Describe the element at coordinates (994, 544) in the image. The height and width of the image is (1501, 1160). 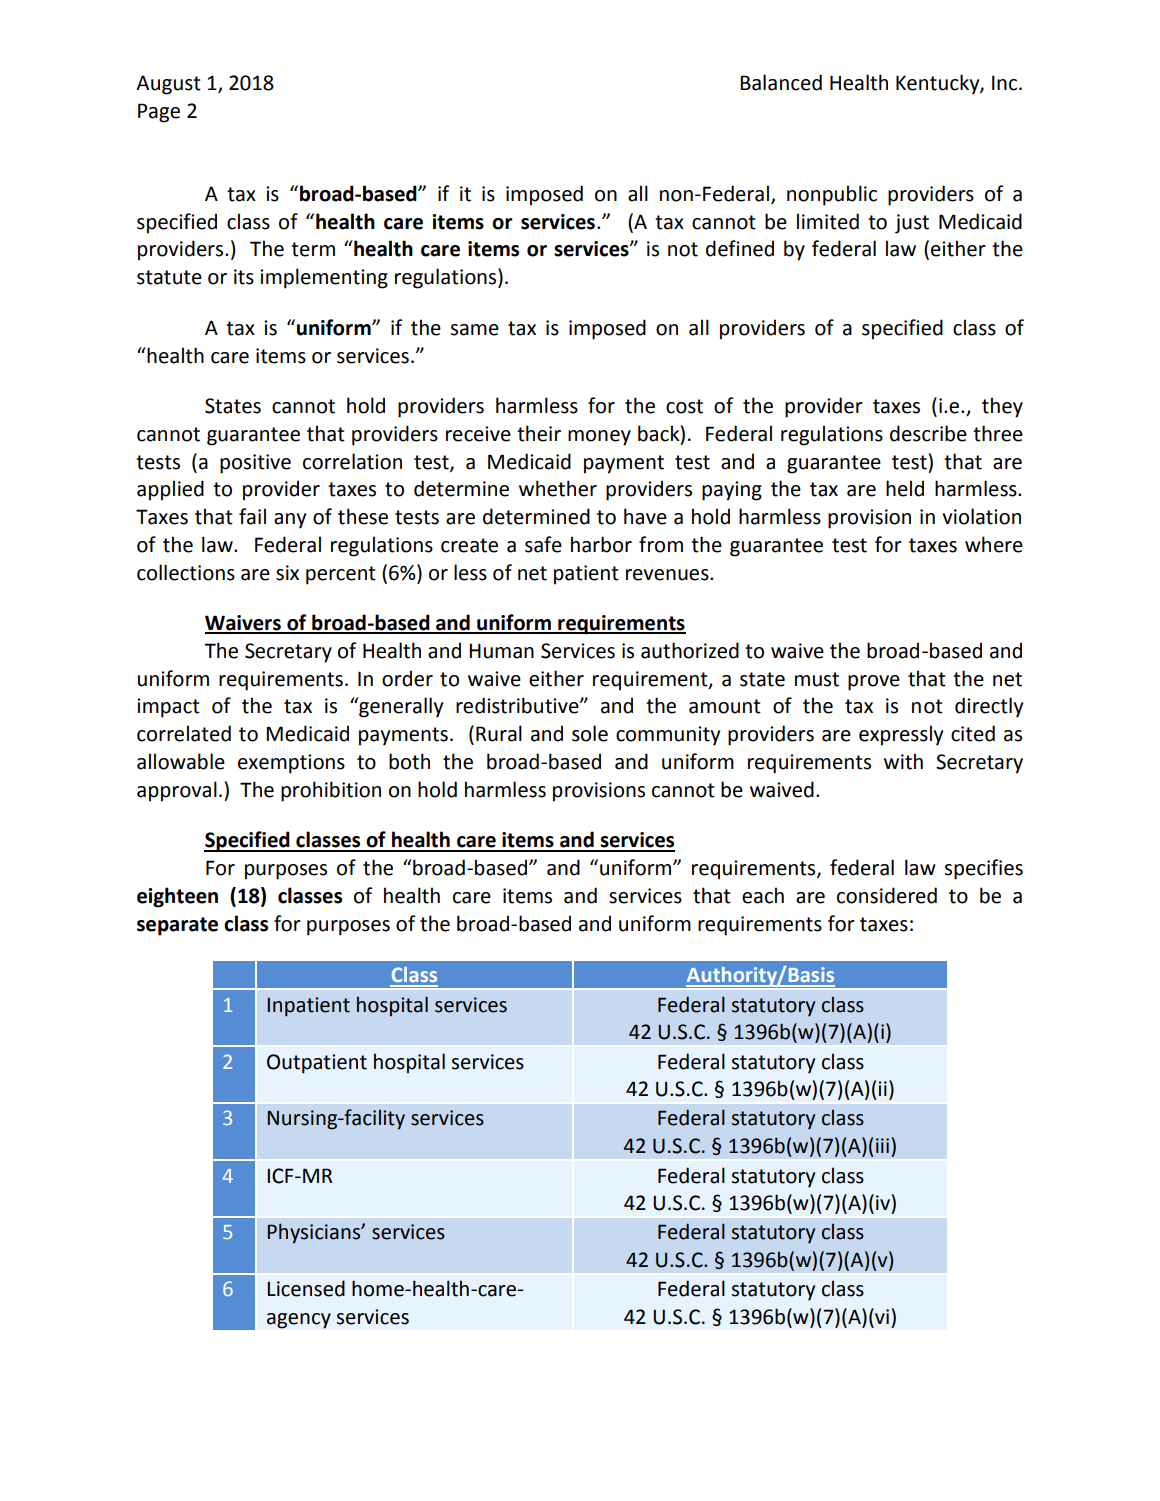
I see `where` at that location.
